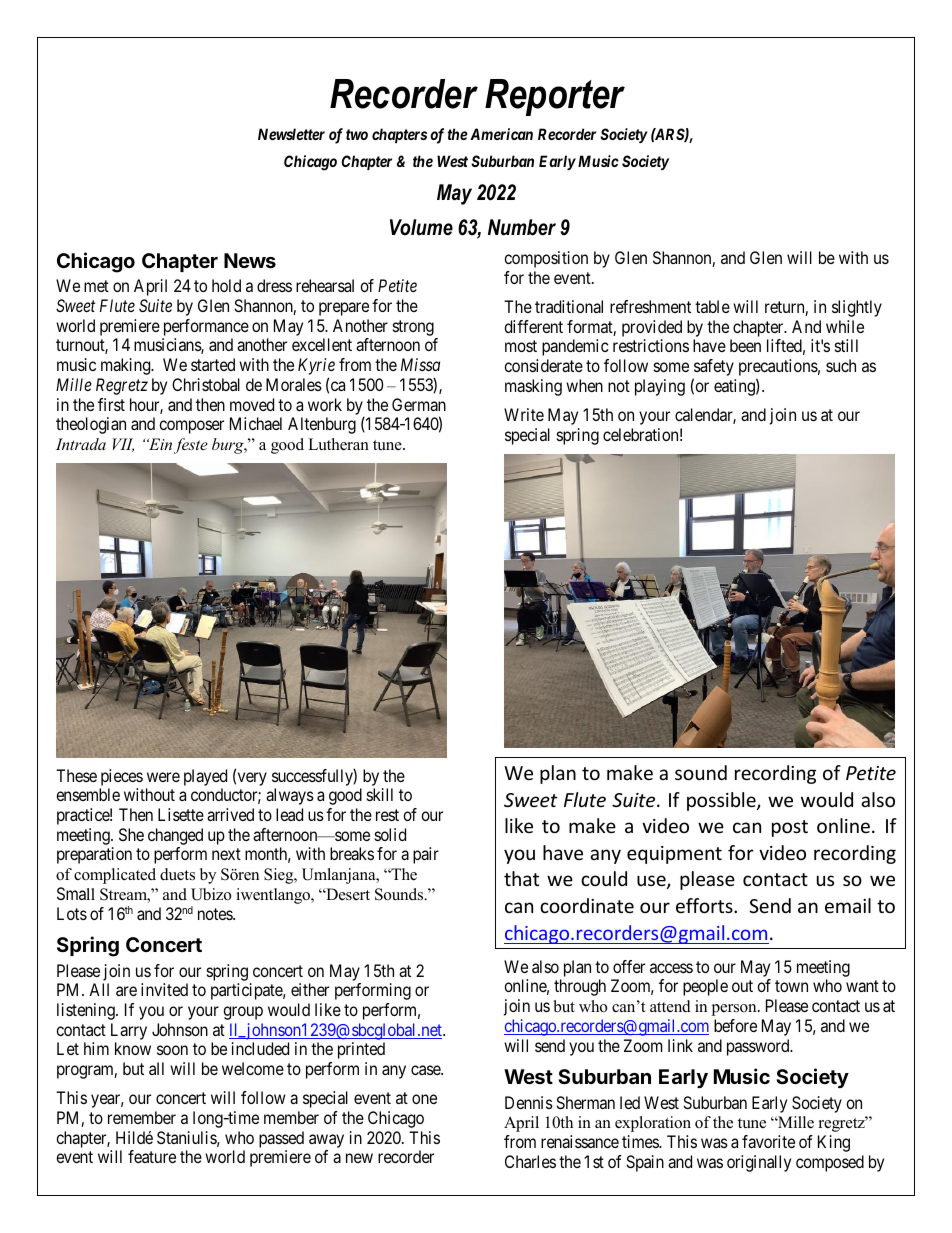 The width and height of the image is (952, 1233). What do you see at coordinates (177, 874) in the image?
I see `duets` at bounding box center [177, 874].
